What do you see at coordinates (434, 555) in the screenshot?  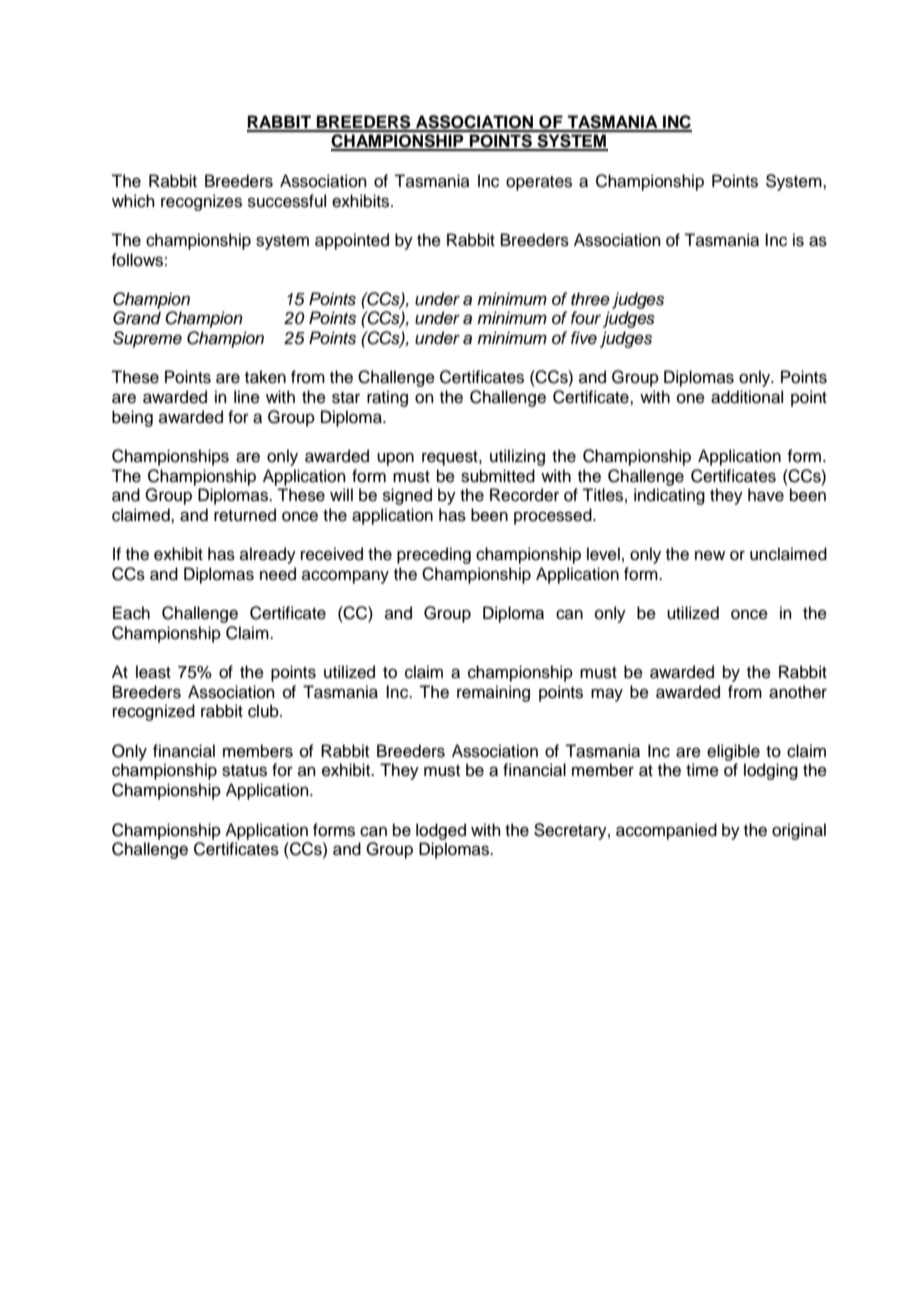 I see `preceding` at bounding box center [434, 555].
